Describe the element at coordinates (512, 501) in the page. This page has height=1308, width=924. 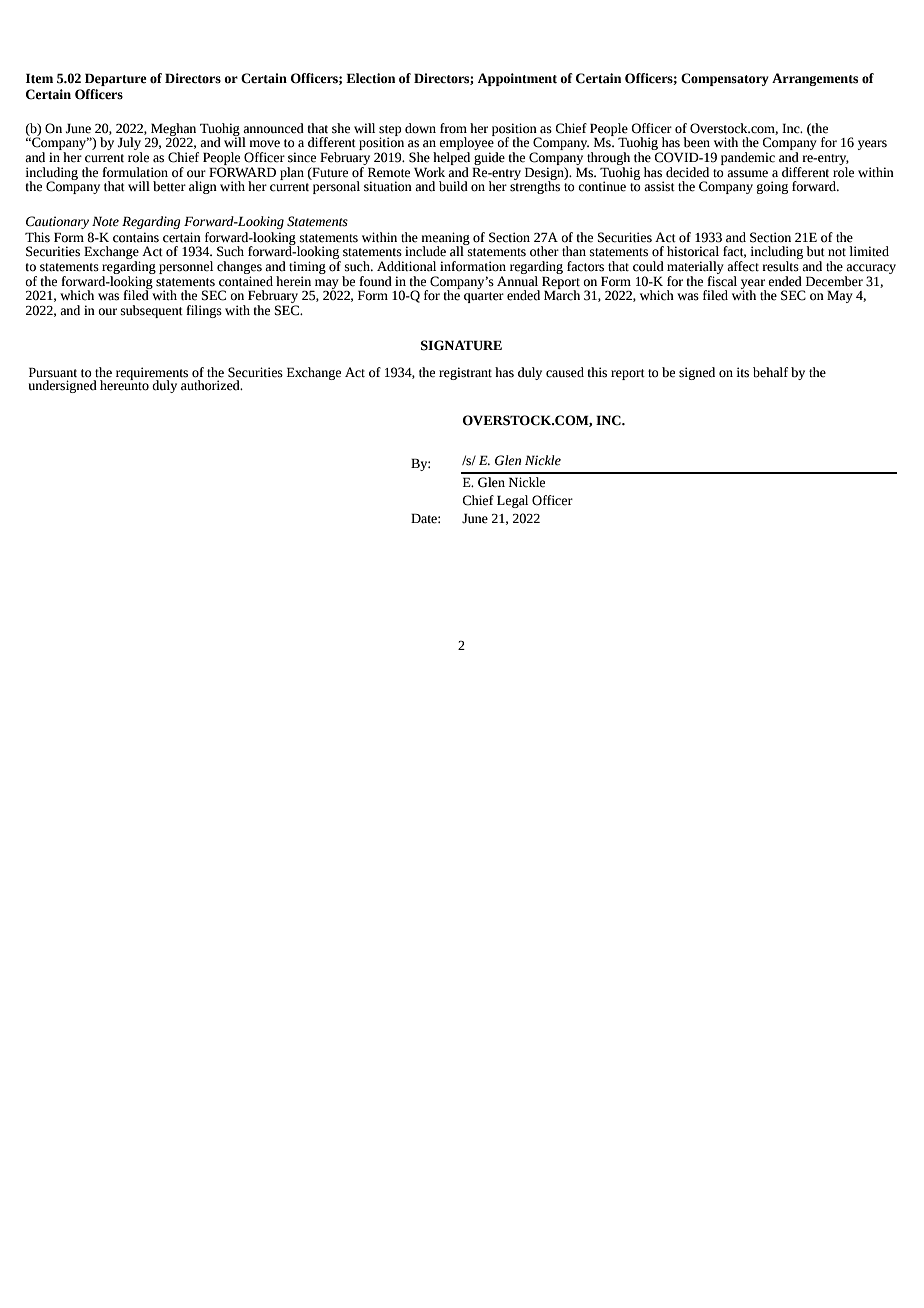
I see `Legal` at that location.
